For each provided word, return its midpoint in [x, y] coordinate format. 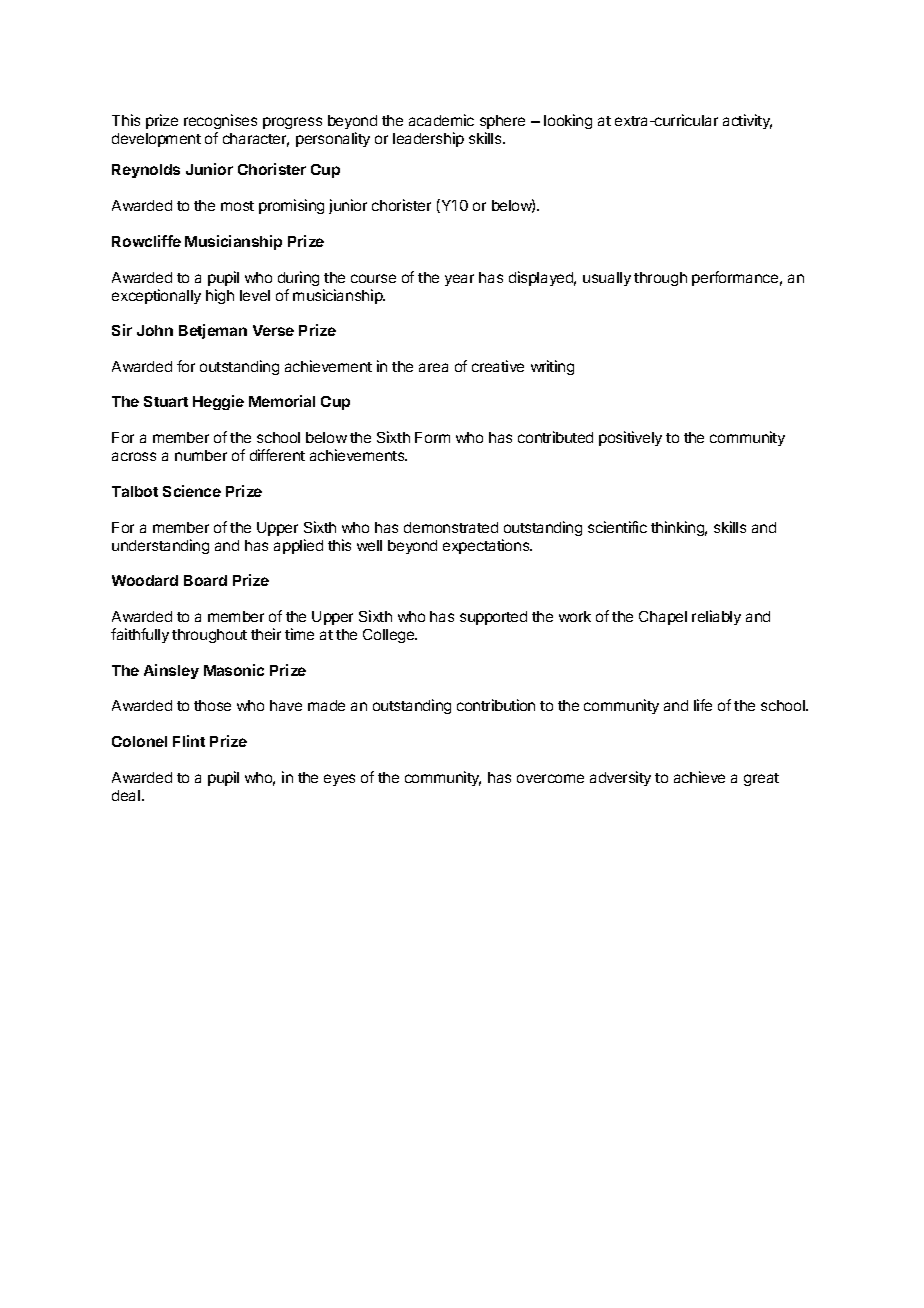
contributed [555, 437]
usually [607, 279]
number [201, 455]
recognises [220, 121]
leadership [428, 139]
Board [205, 580]
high [220, 296]
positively [630, 438]
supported [493, 618]
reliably [716, 617]
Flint [189, 741]
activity [747, 121]
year [459, 280]
